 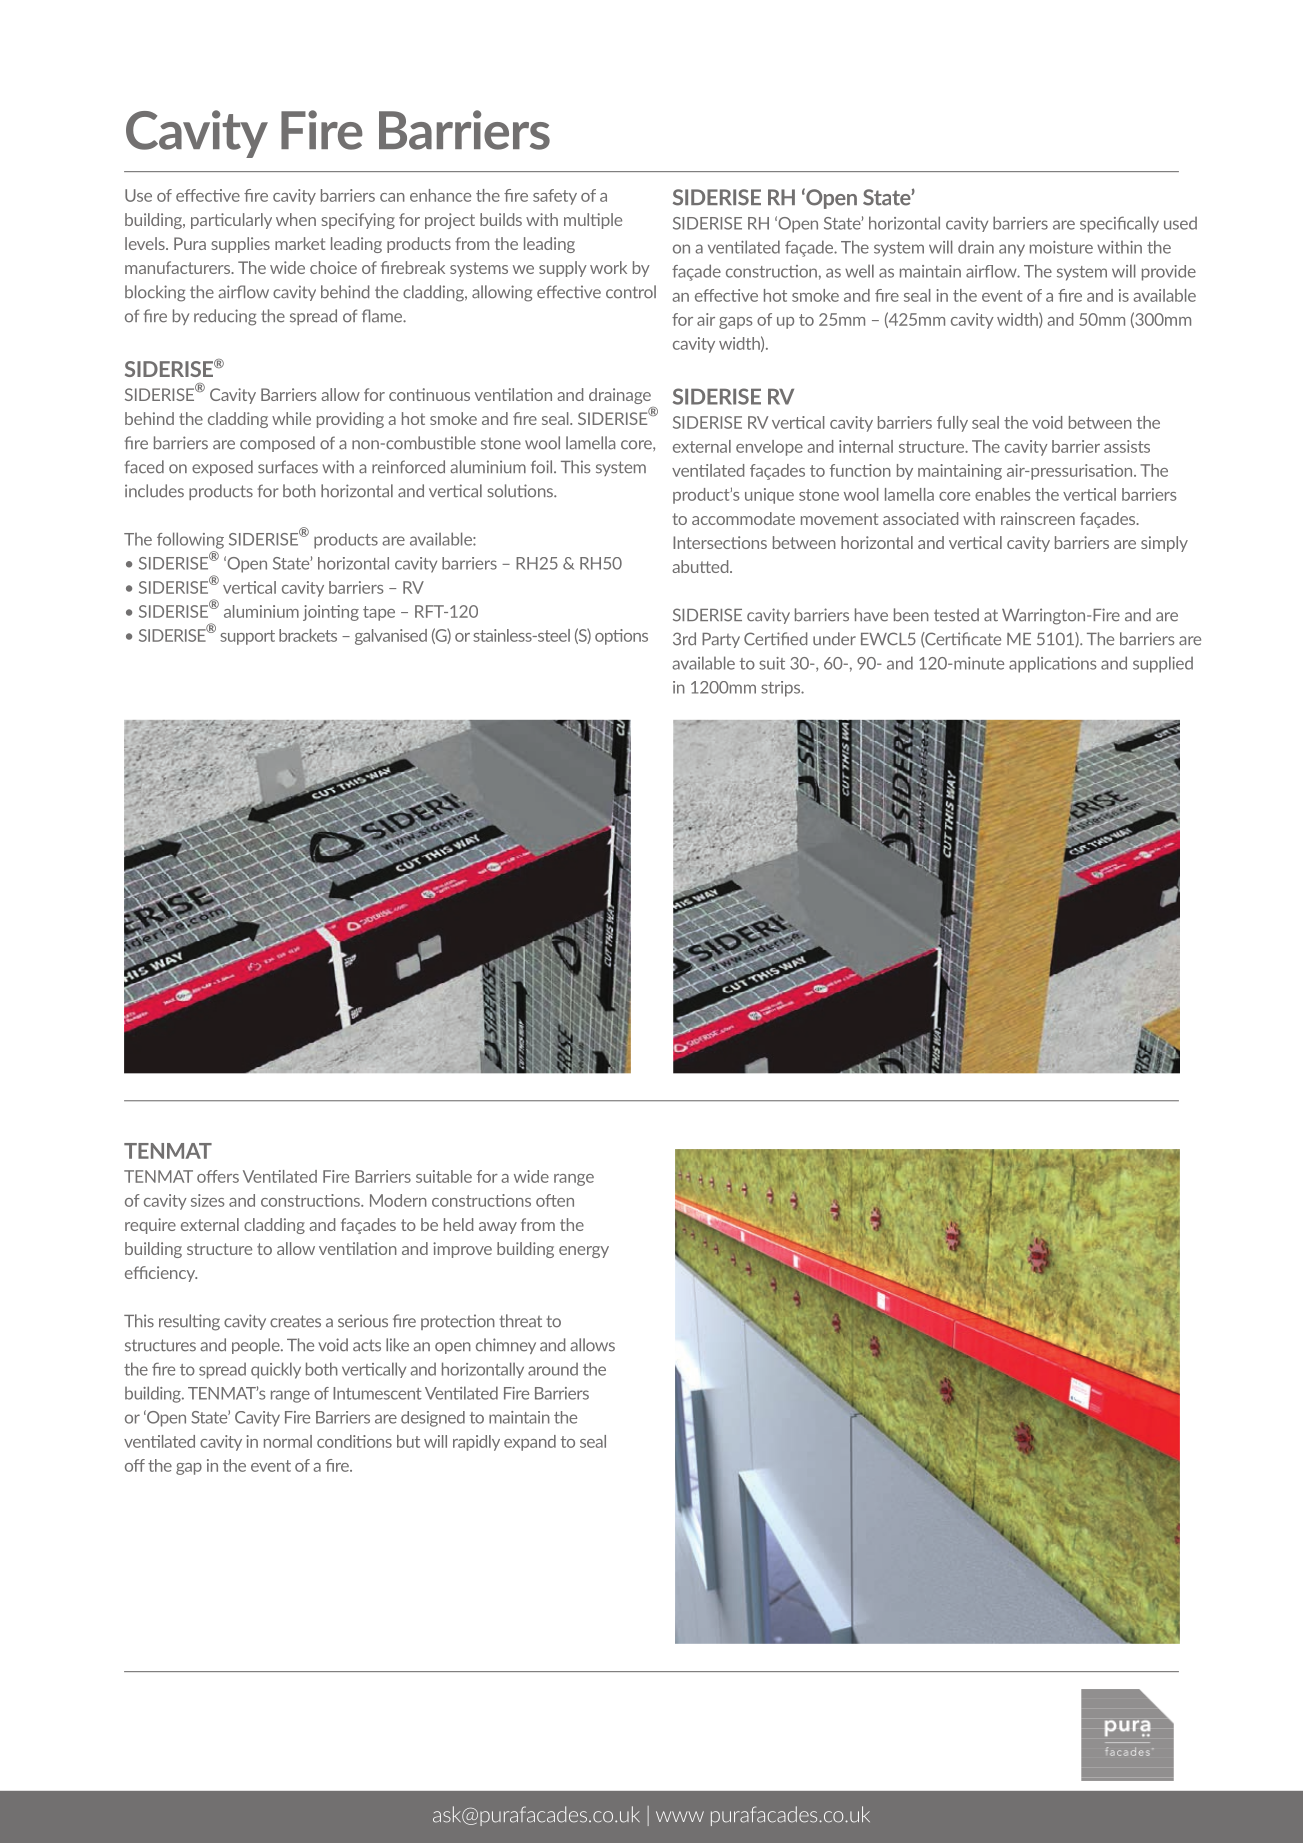 What do you see at coordinates (1052, 664) in the page?
I see `applications` at bounding box center [1052, 664].
